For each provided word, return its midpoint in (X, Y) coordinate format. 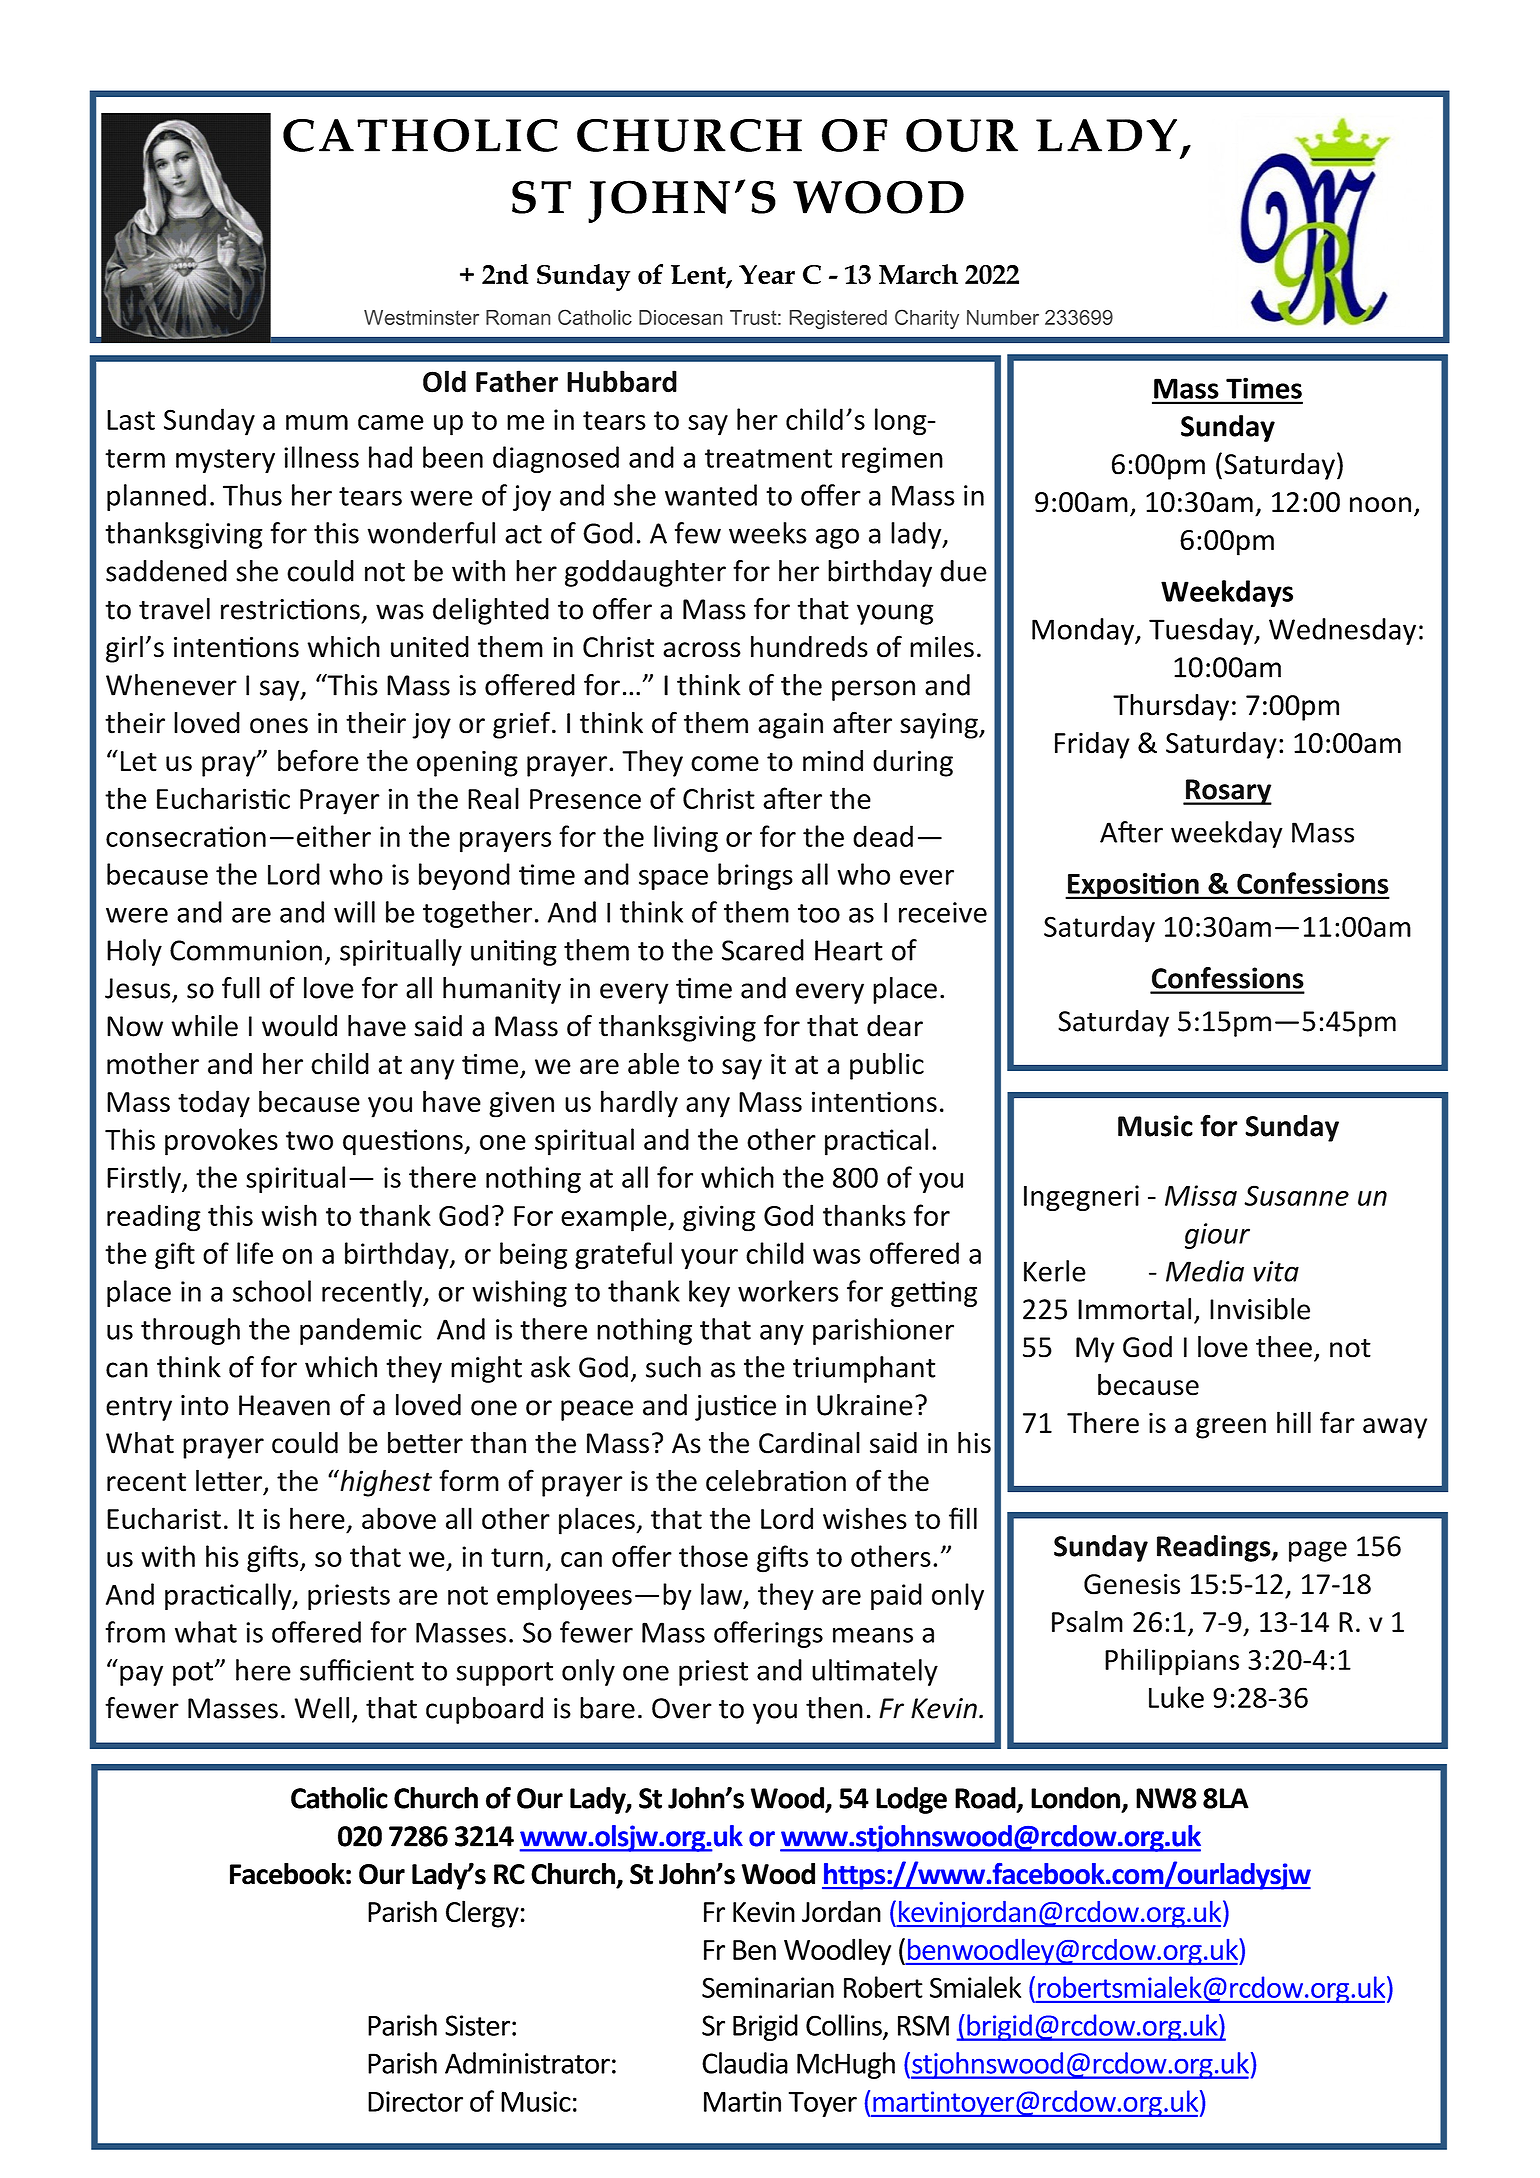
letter (229, 1480)
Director (415, 2101)
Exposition (1133, 886)
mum (317, 422)
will (354, 912)
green (1231, 1428)
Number (1003, 317)
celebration (776, 1480)
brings (755, 876)
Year (767, 275)
